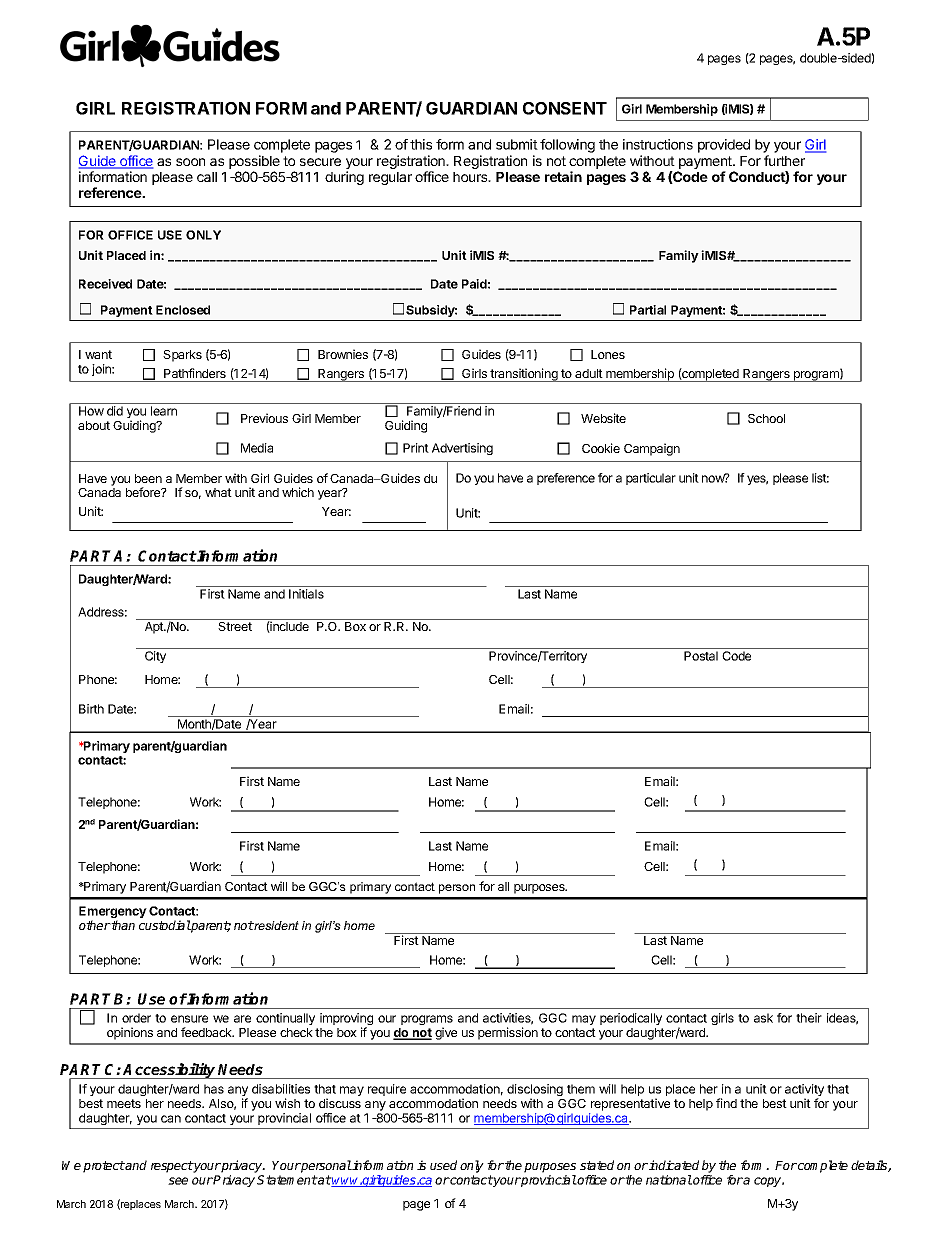  I want to click on resident, so click(276, 925).
